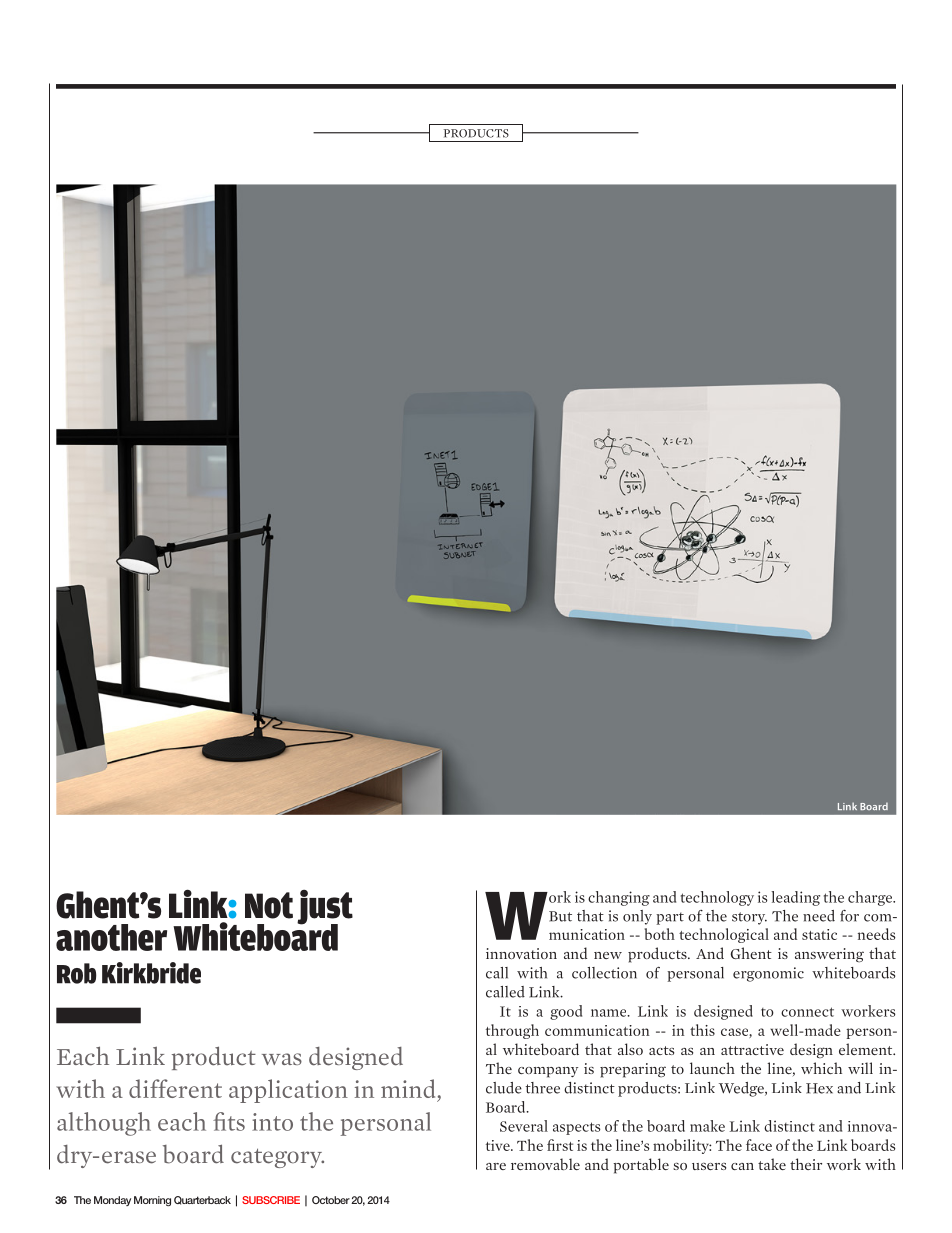  I want to click on leading, so click(795, 898).
